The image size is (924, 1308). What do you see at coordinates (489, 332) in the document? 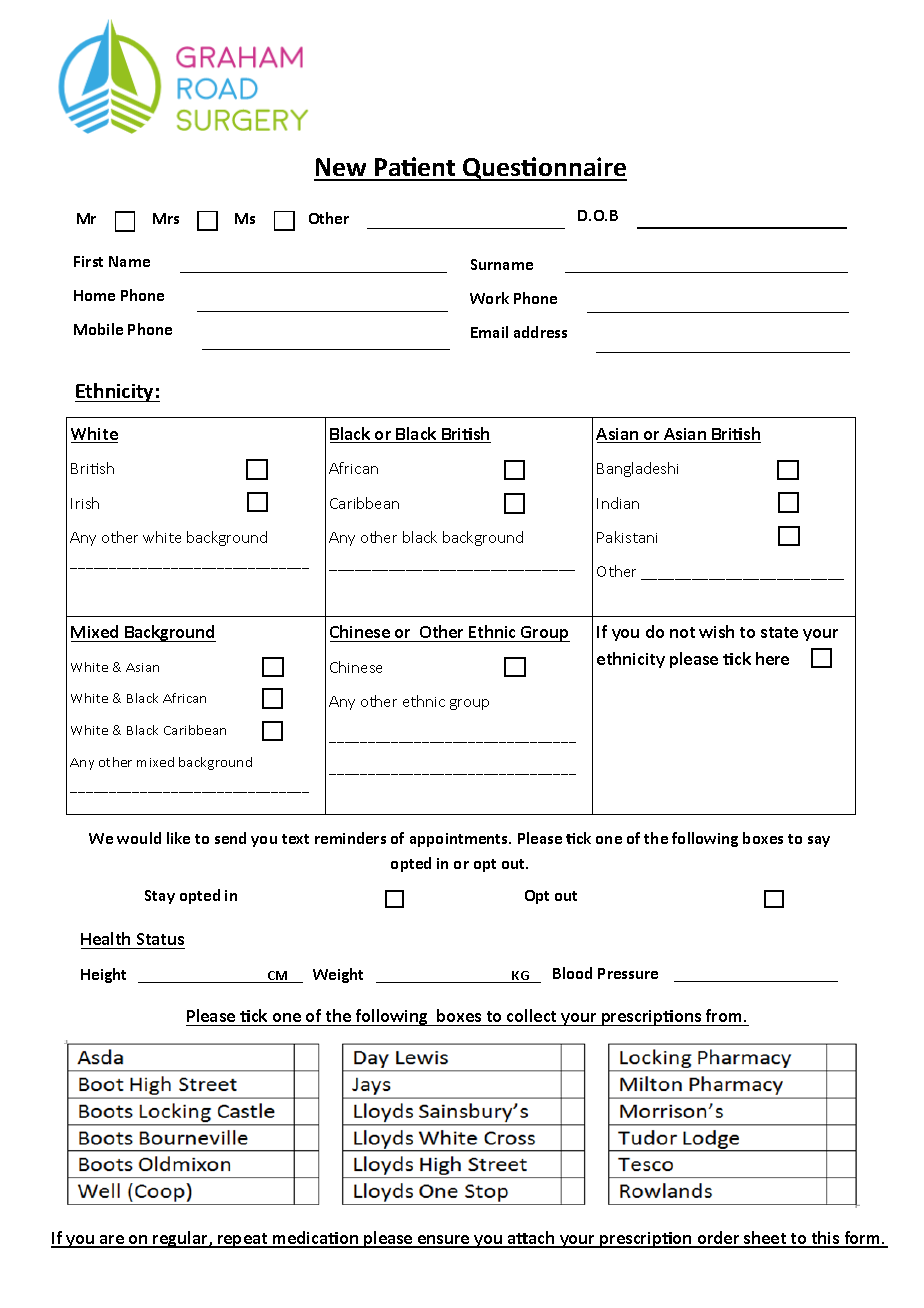
I see `Email` at bounding box center [489, 332].
